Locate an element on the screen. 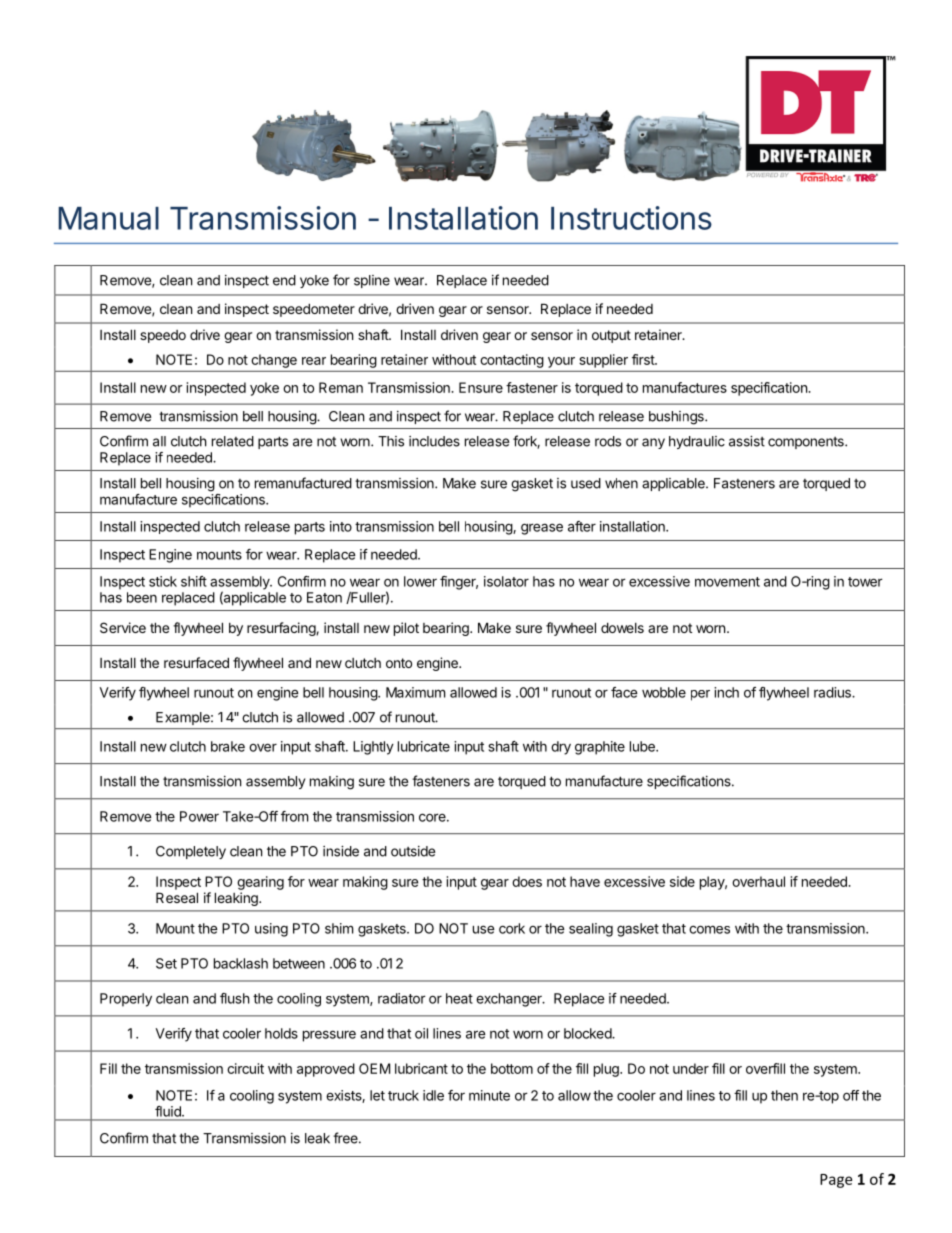 The height and width of the screenshot is (1233, 952). Maximum is located at coordinates (415, 692).
